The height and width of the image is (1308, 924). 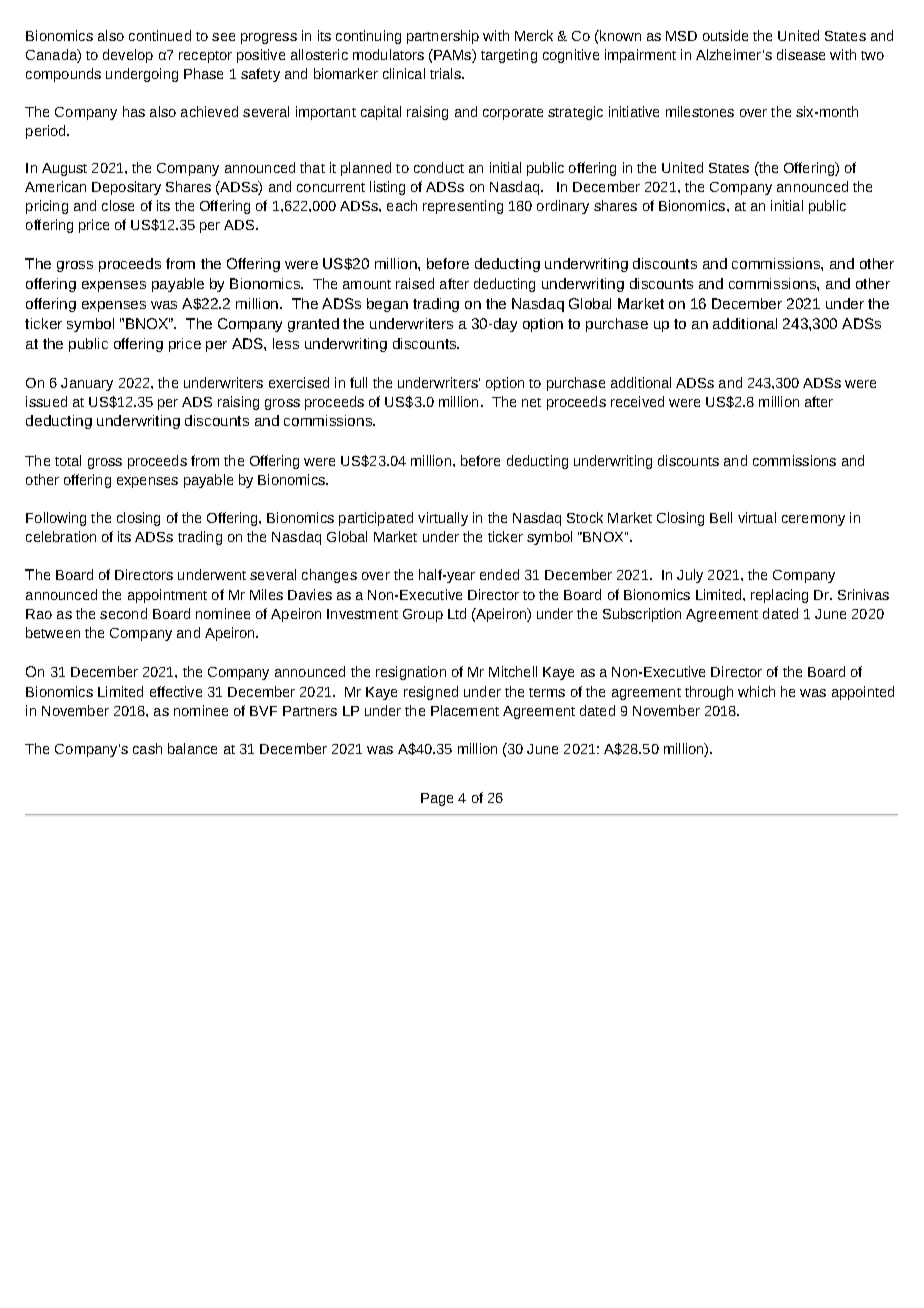 I want to click on develop, so click(x=128, y=56).
